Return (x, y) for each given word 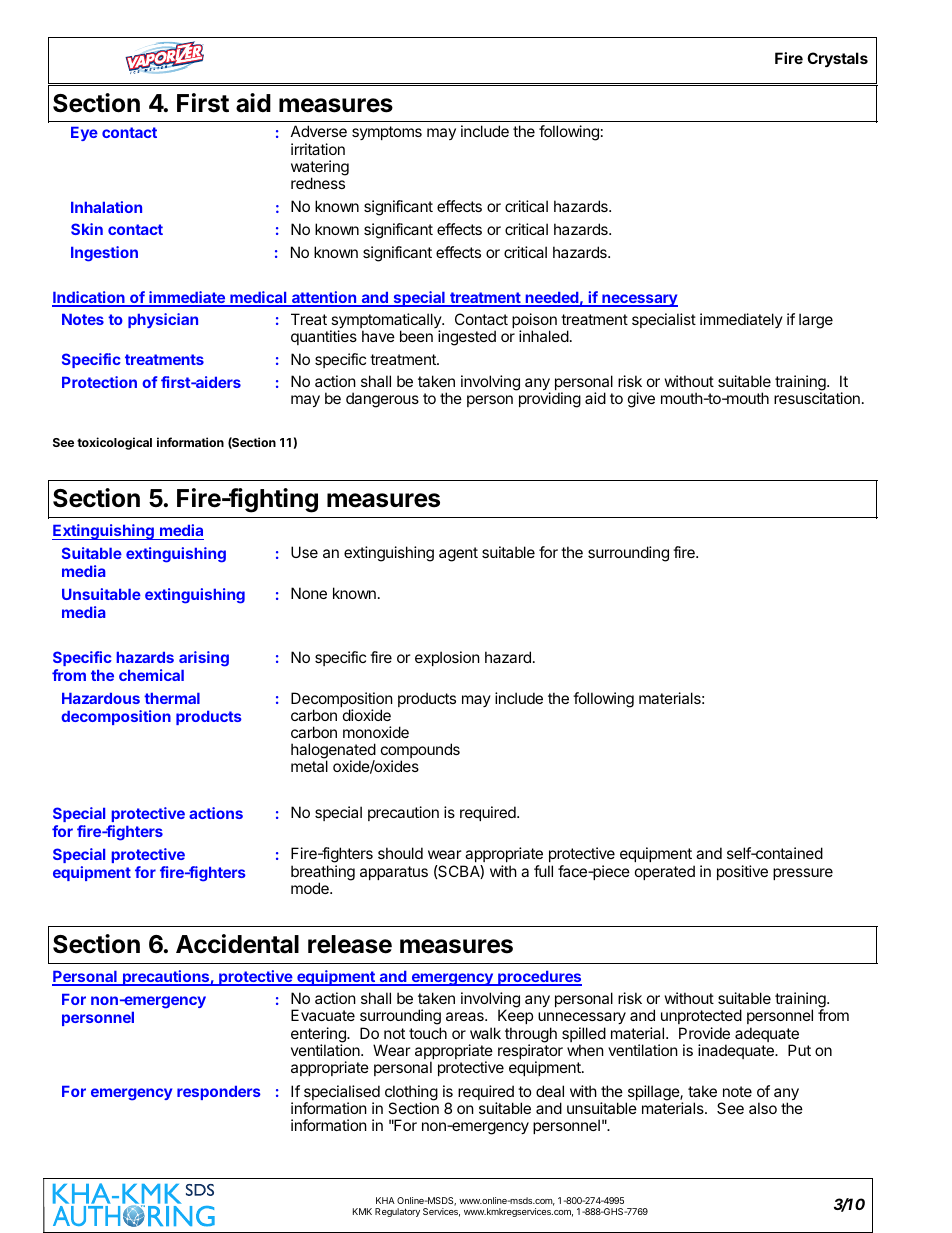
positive (742, 872)
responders (219, 1093)
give (641, 400)
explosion (447, 658)
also (763, 1108)
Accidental (237, 944)
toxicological (114, 443)
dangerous (382, 400)
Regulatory (397, 1212)
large (816, 321)
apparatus (394, 873)
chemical (151, 675)
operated (665, 872)
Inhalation (106, 207)
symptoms (387, 133)
